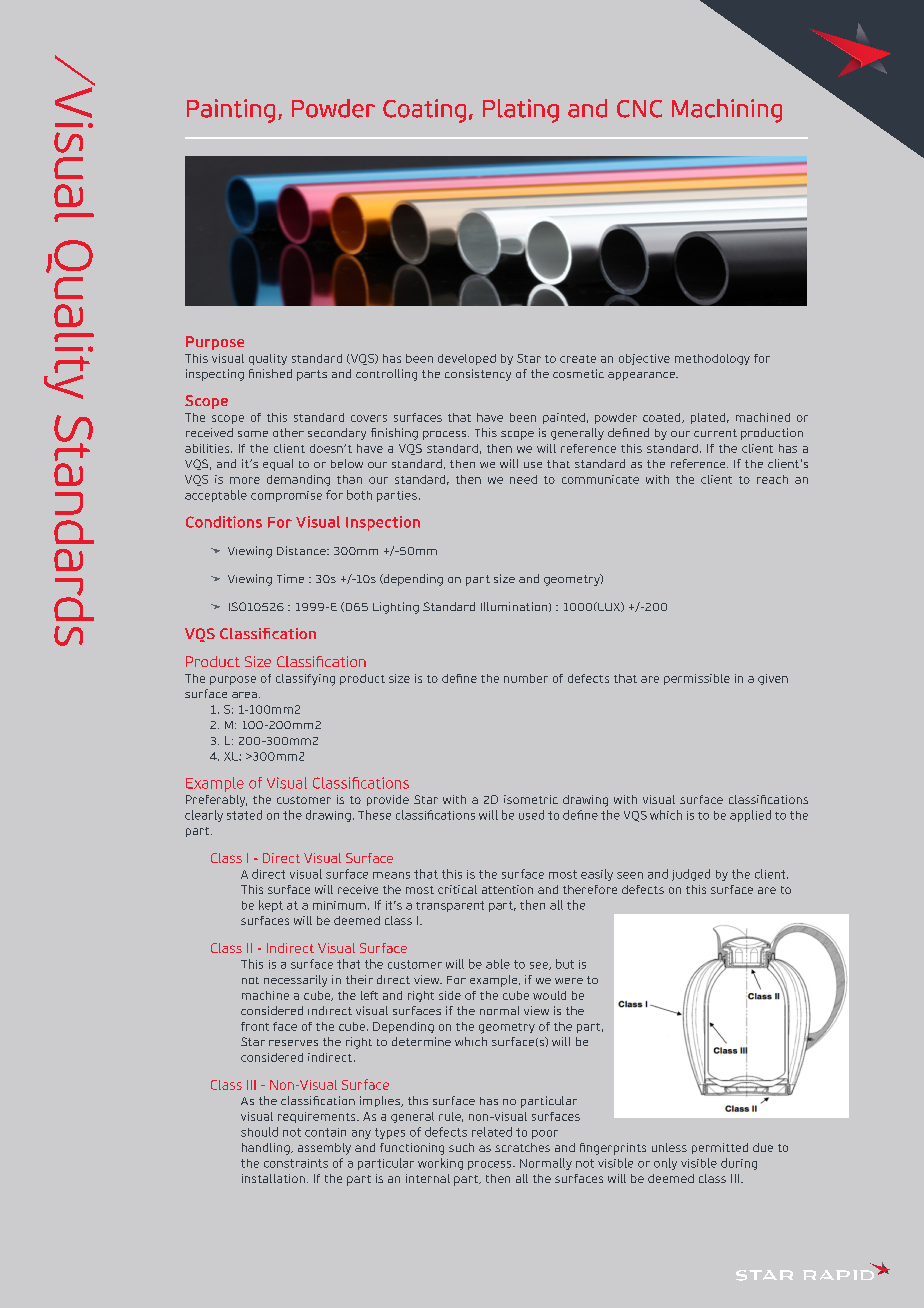  What do you see at coordinates (231, 111) in the screenshot?
I see `Painting` at bounding box center [231, 111].
